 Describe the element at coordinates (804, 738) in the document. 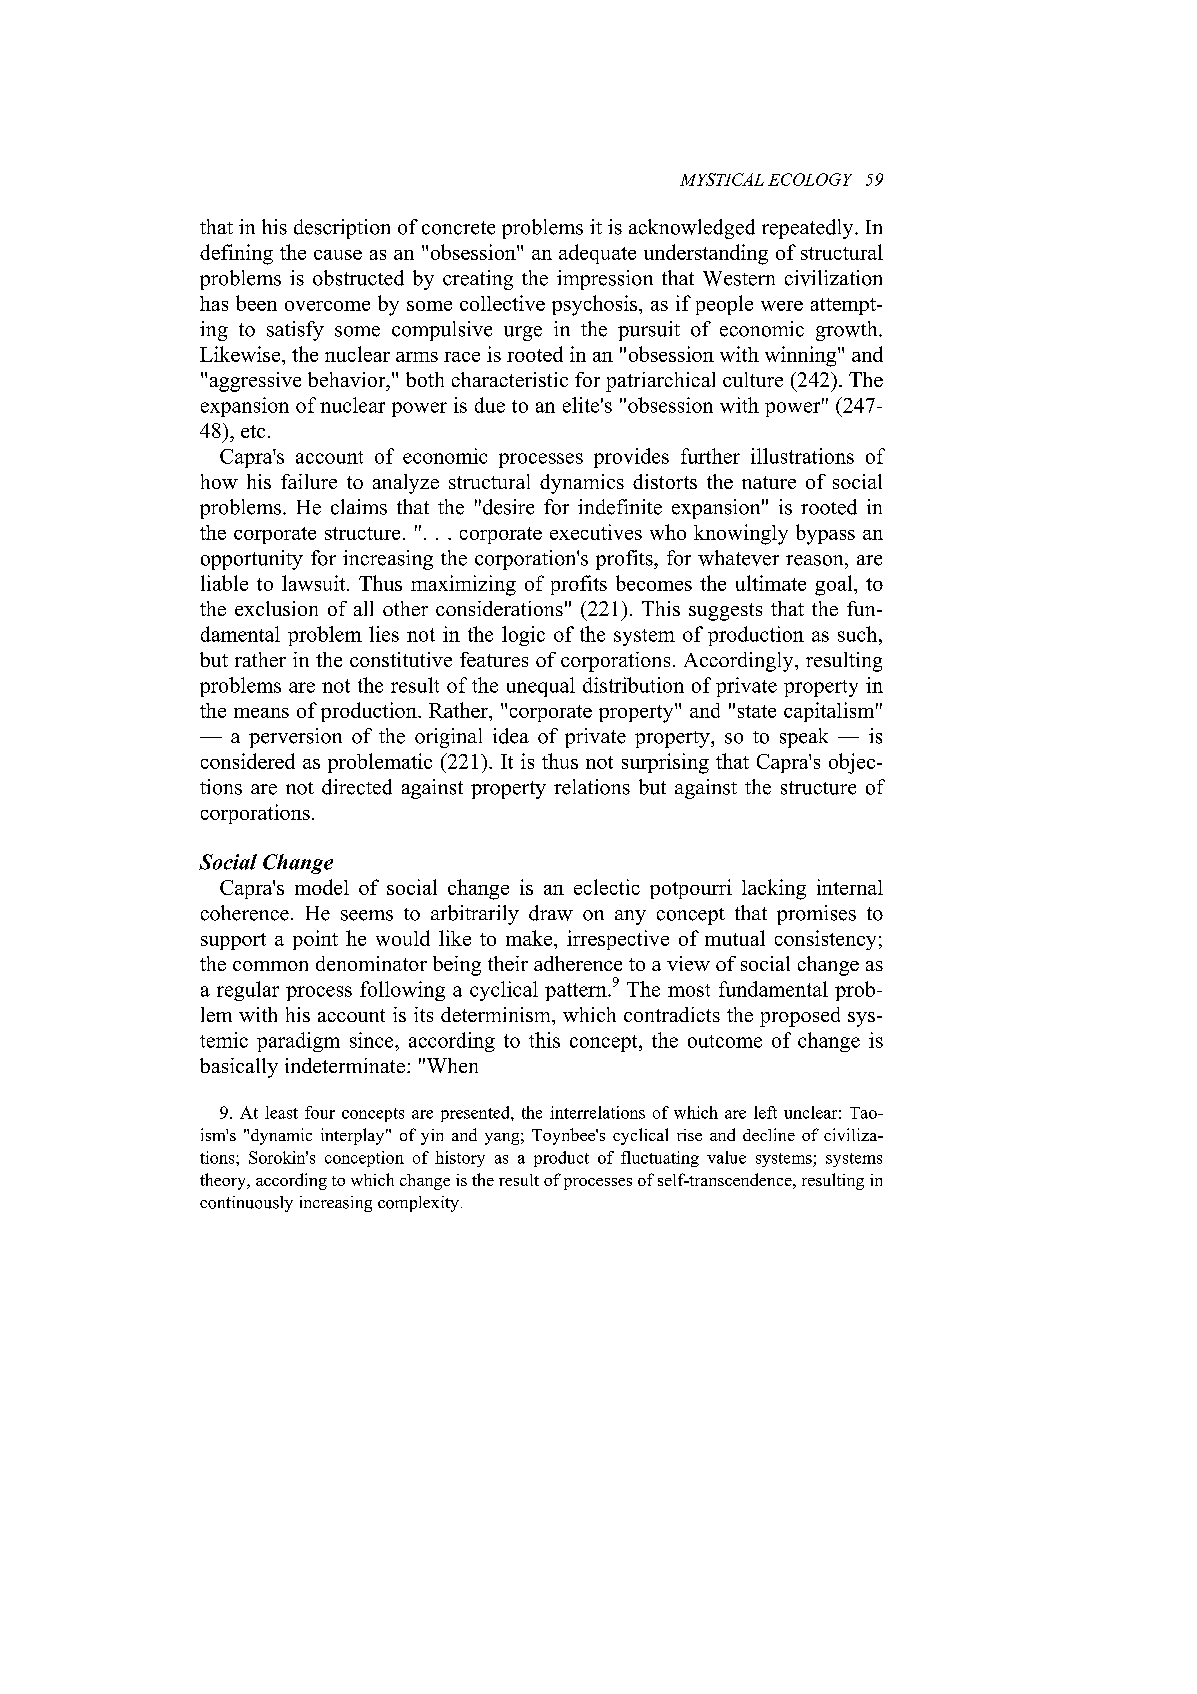

I see `speak` at that location.
